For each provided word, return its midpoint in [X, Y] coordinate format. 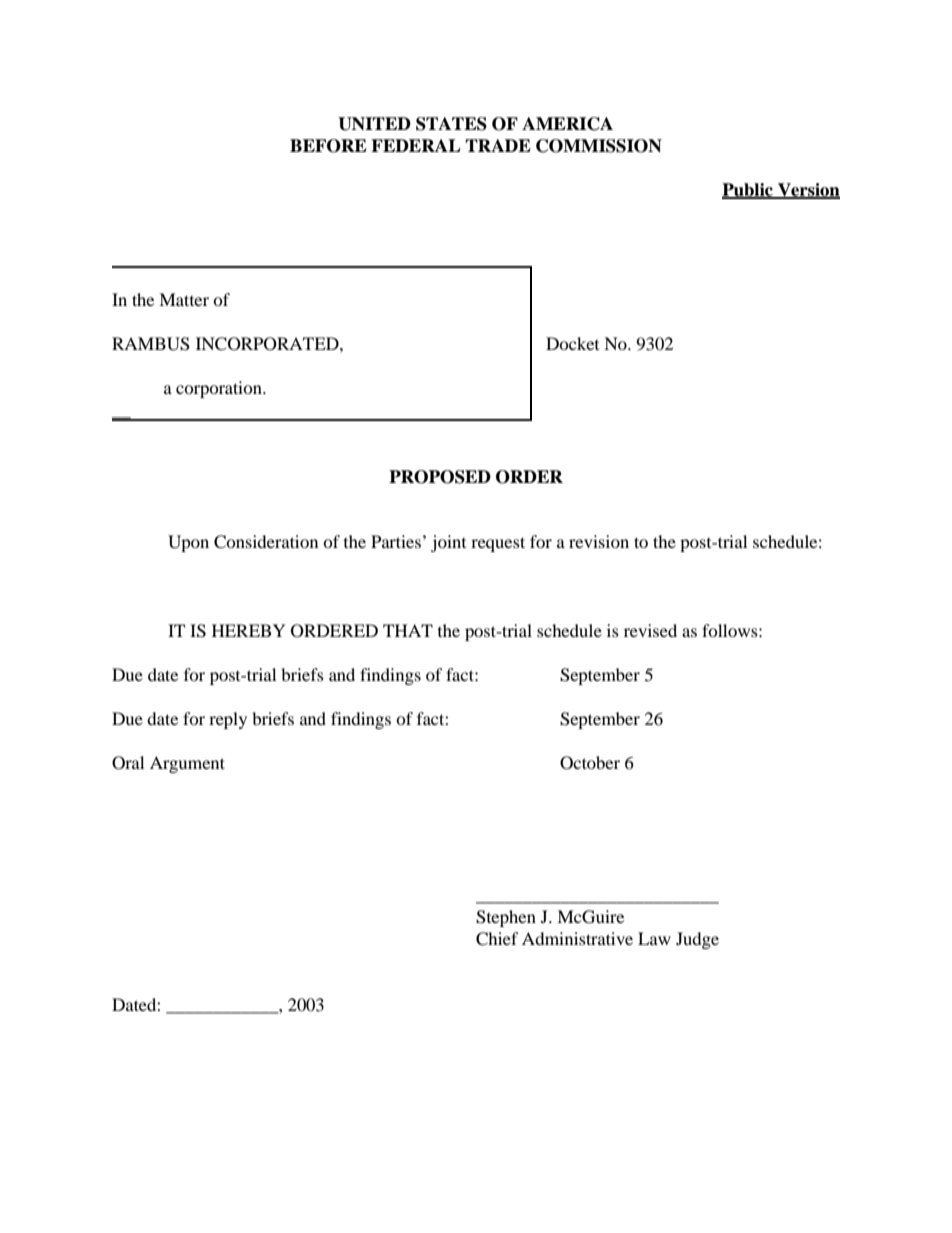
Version [808, 191]
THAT [408, 630]
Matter [184, 299]
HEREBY [249, 630]
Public [748, 191]
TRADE [498, 145]
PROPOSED [440, 477]
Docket [572, 343]
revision [599, 541]
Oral [128, 763]
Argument [187, 764]
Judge [697, 940]
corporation [220, 389]
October [590, 763]
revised [650, 630]
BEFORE [328, 146]
